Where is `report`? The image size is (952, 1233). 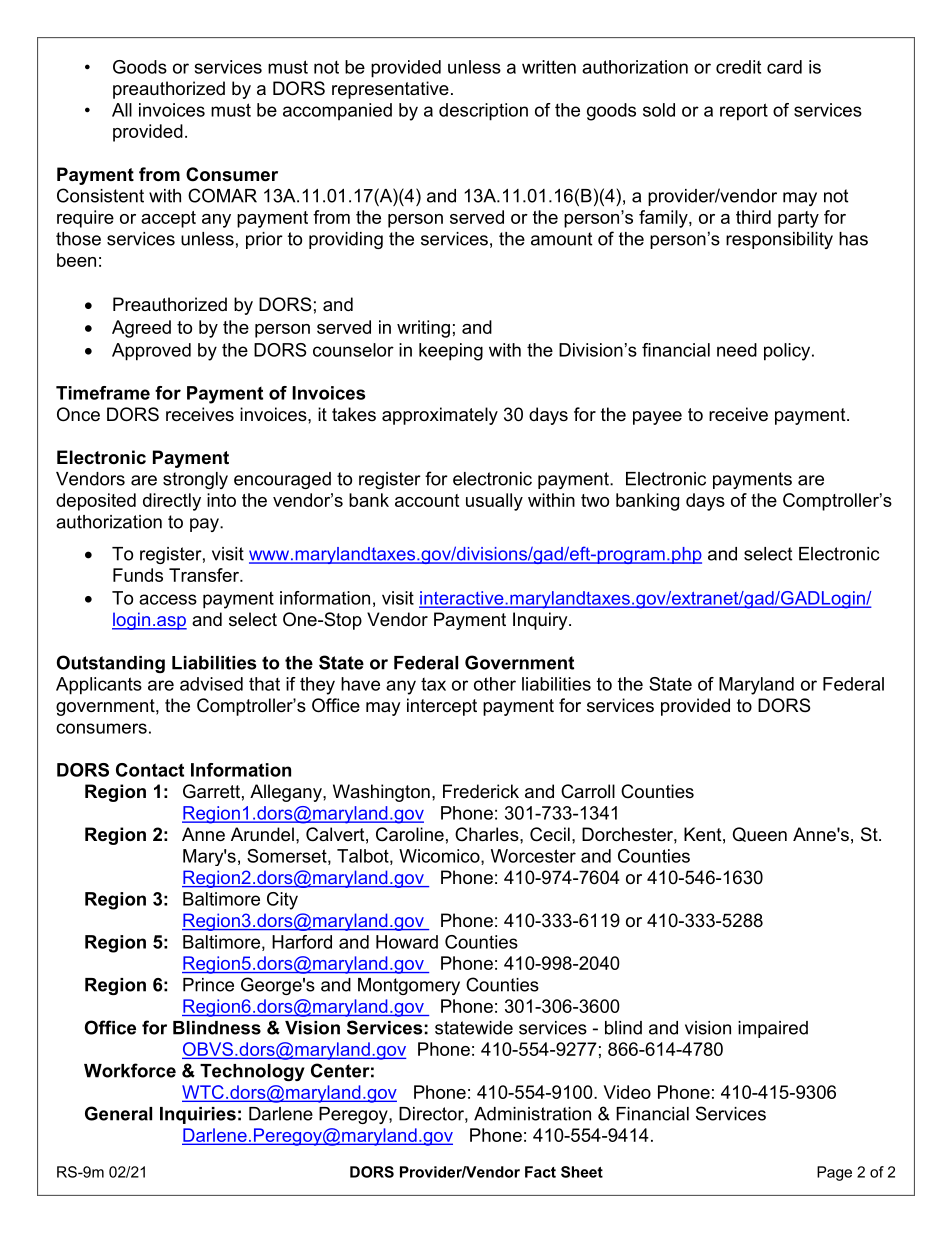
report is located at coordinates (744, 112).
